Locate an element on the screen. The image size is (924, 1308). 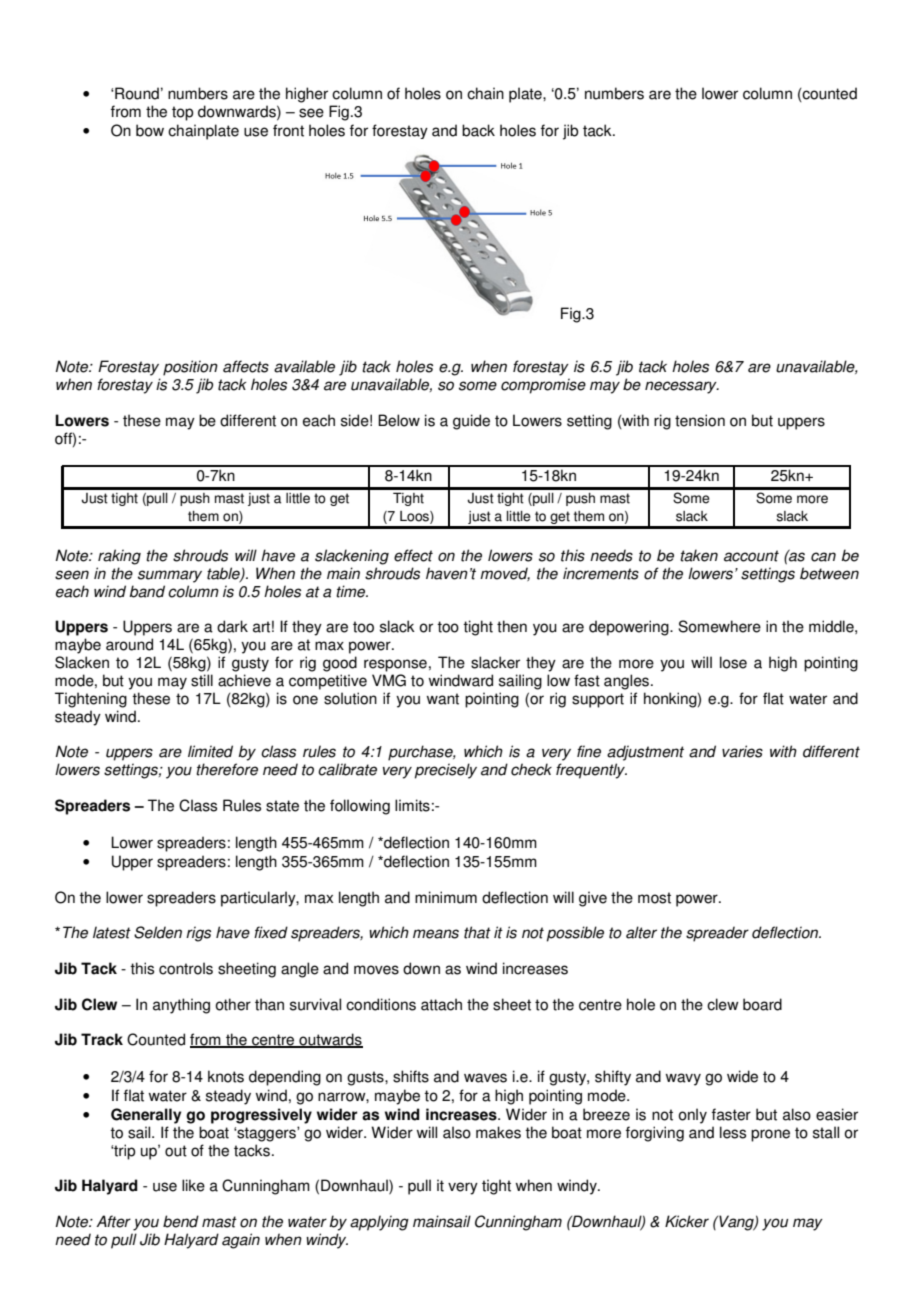
necessary is located at coordinates (682, 387).
